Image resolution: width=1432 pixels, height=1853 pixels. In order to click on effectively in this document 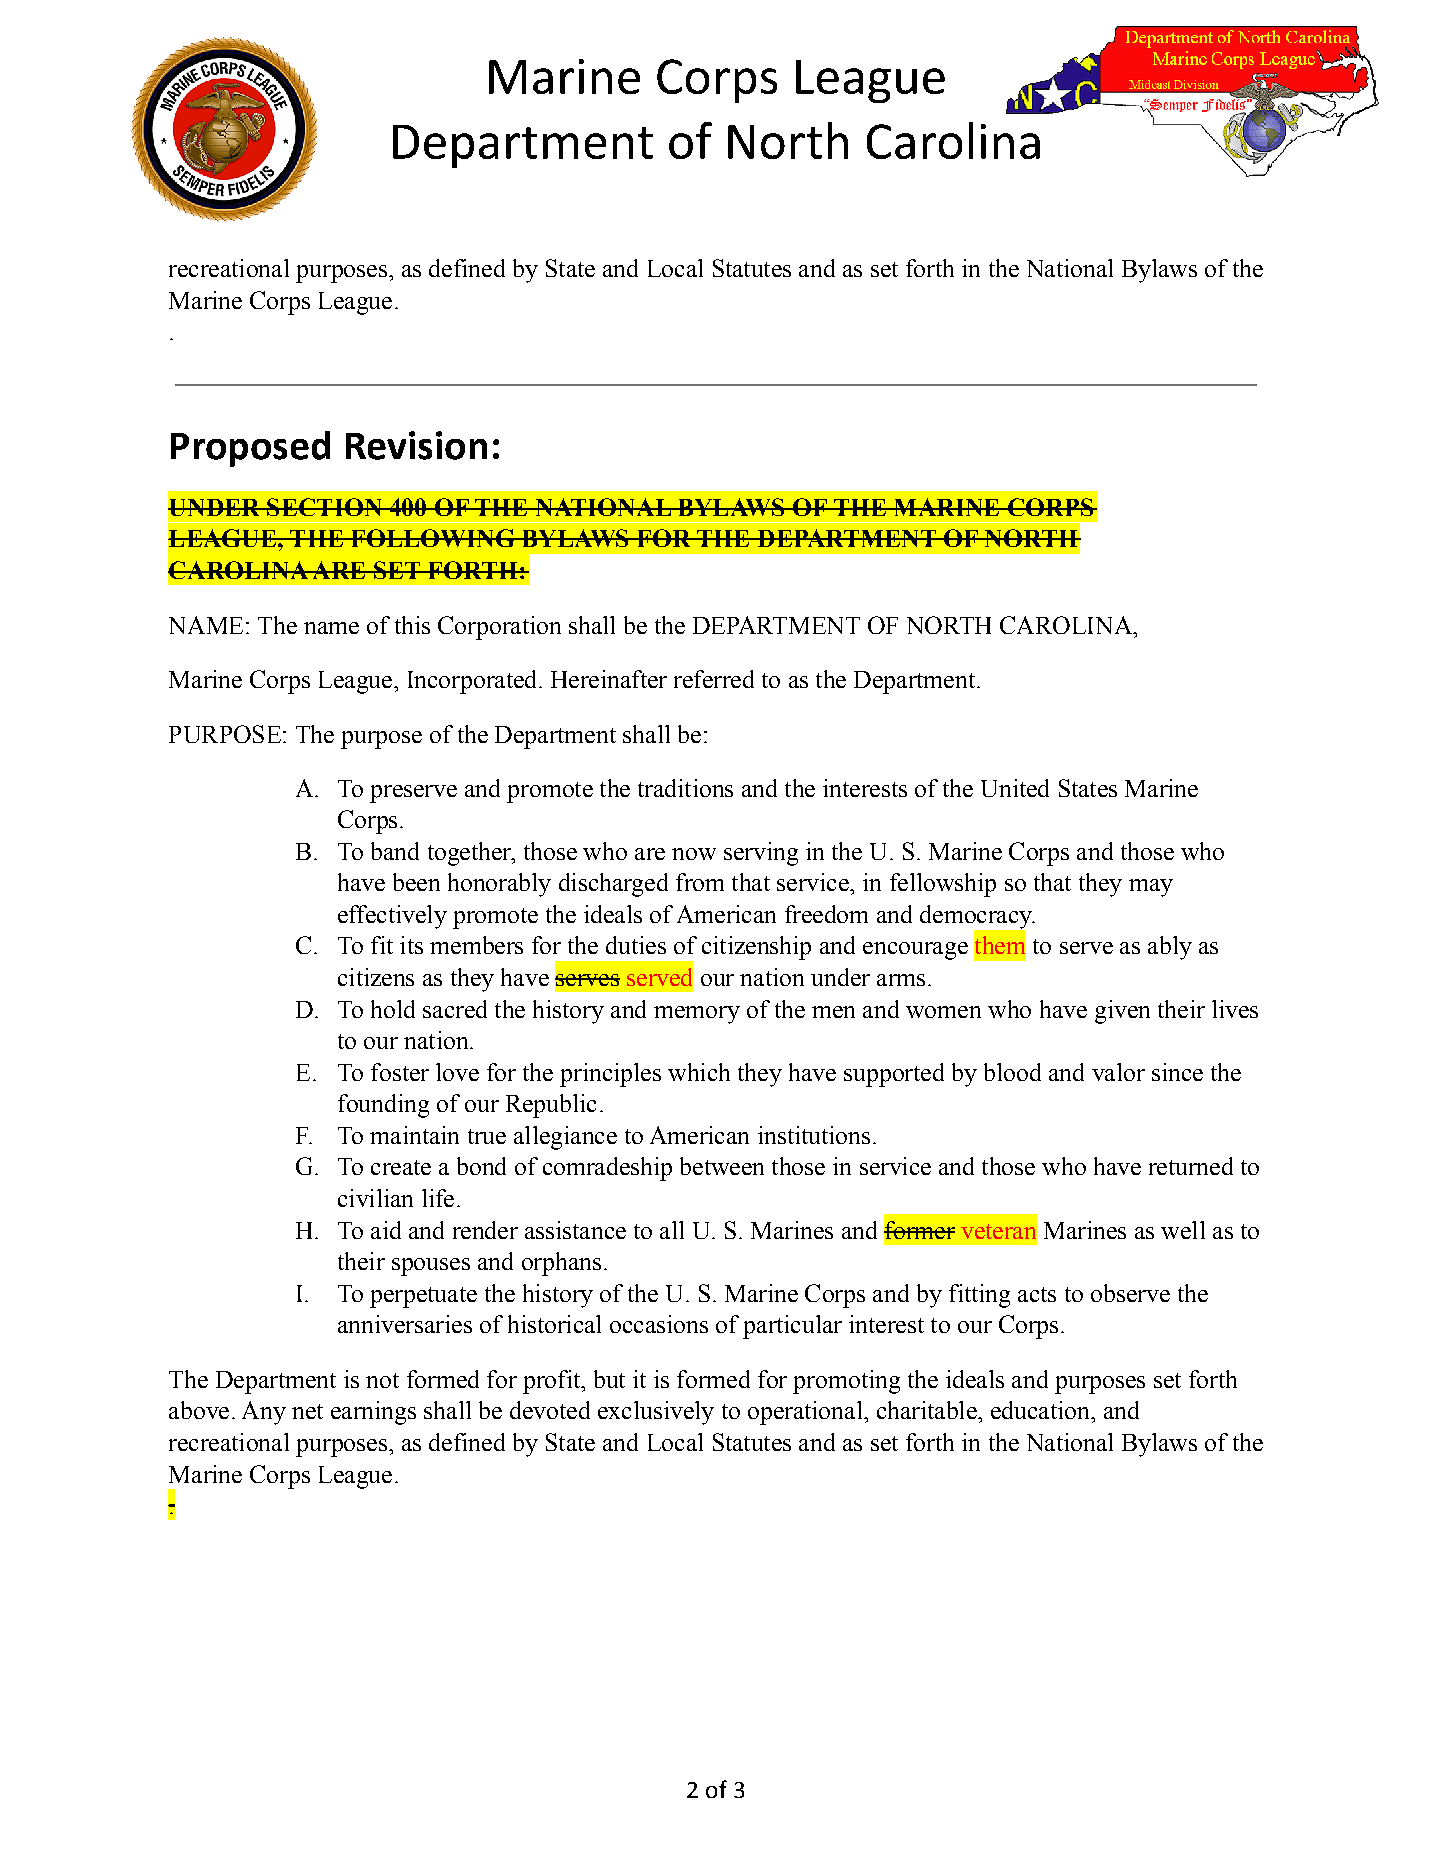, I will do `click(392, 917)`.
